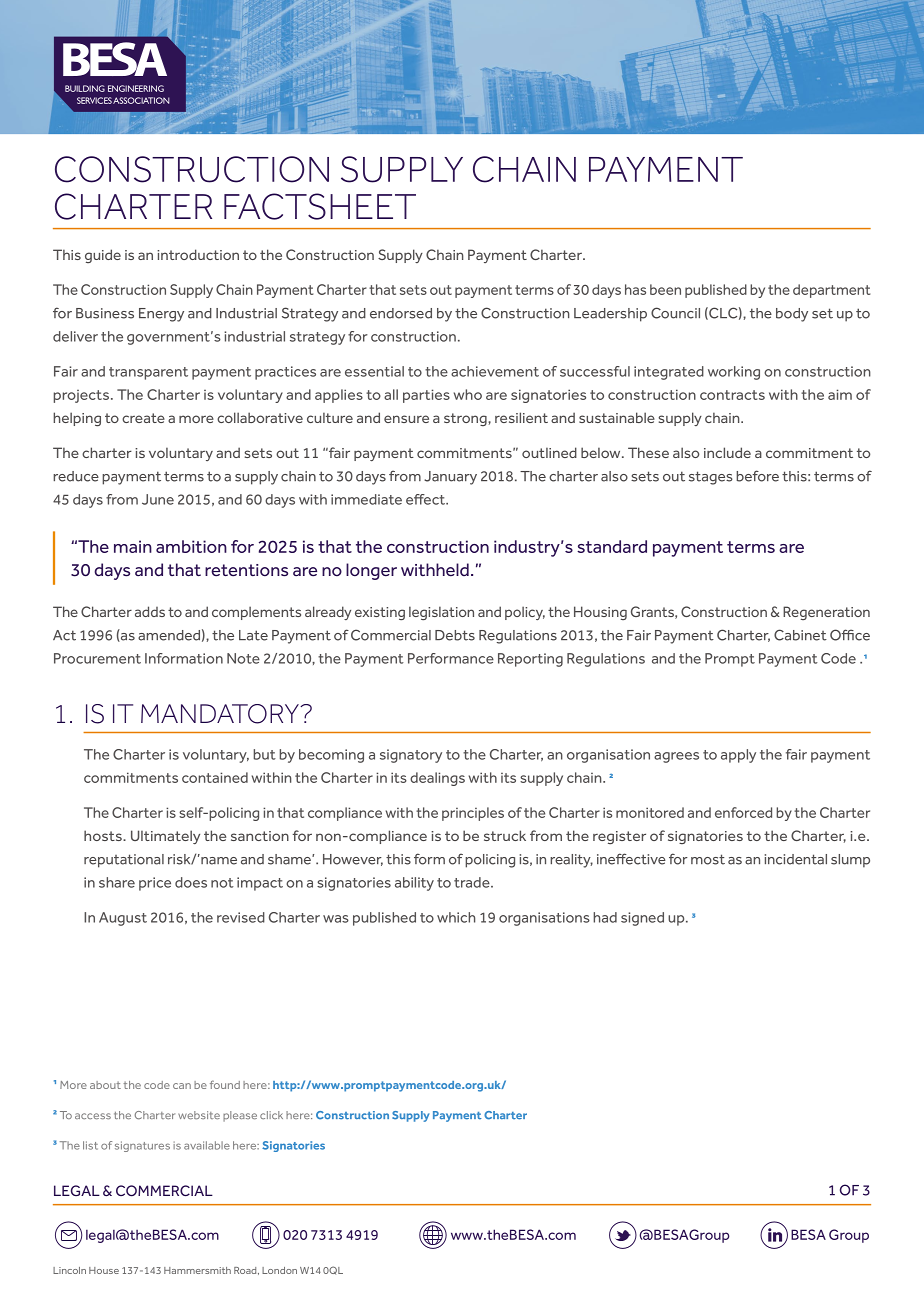  Describe the element at coordinates (732, 395) in the page. I see `contracts` at that location.
